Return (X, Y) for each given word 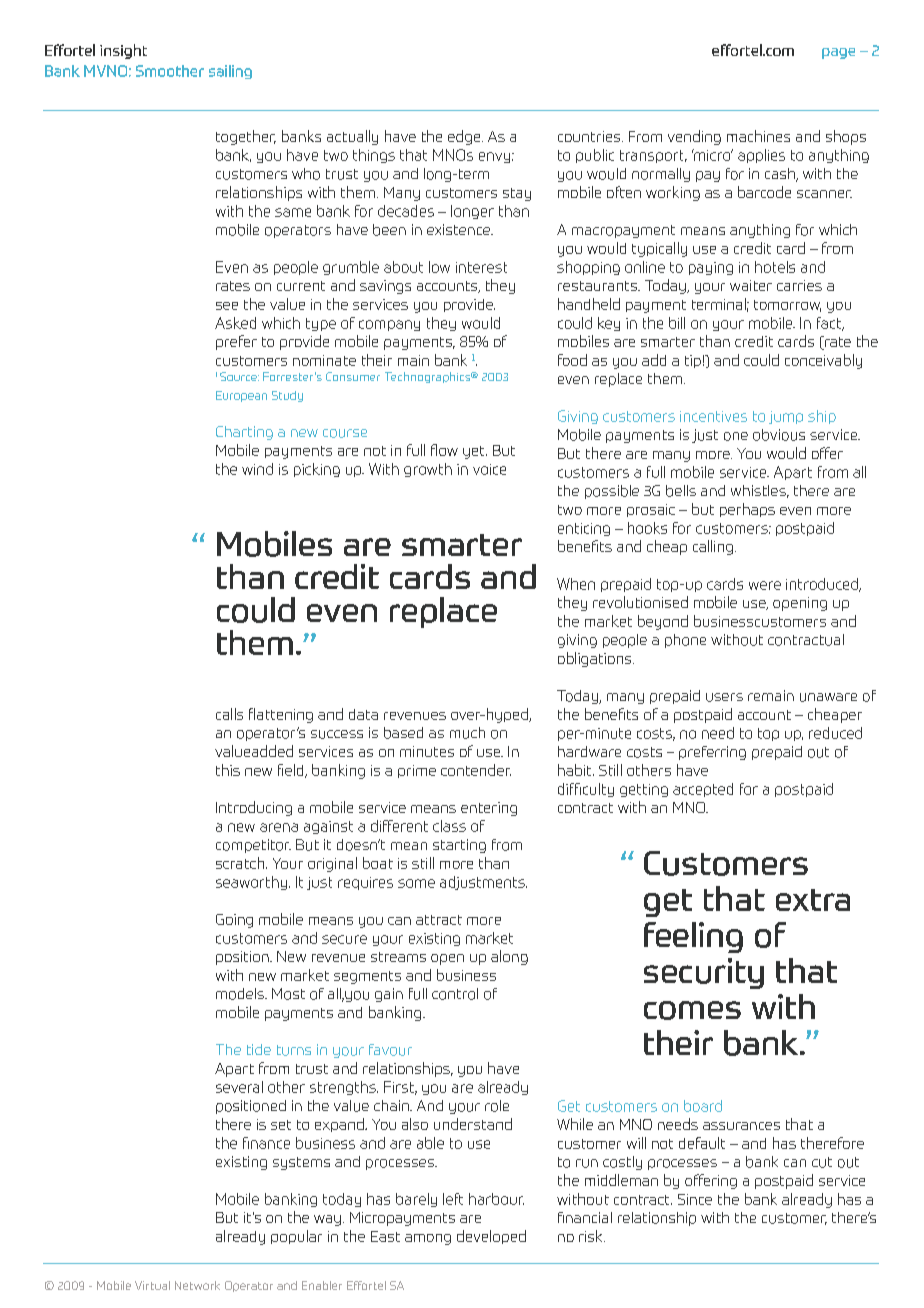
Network (197, 1285)
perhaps (747, 510)
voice (489, 469)
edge (465, 137)
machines (758, 136)
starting (459, 846)
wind (257, 469)
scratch (241, 863)
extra (813, 900)
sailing (230, 72)
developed (491, 1237)
